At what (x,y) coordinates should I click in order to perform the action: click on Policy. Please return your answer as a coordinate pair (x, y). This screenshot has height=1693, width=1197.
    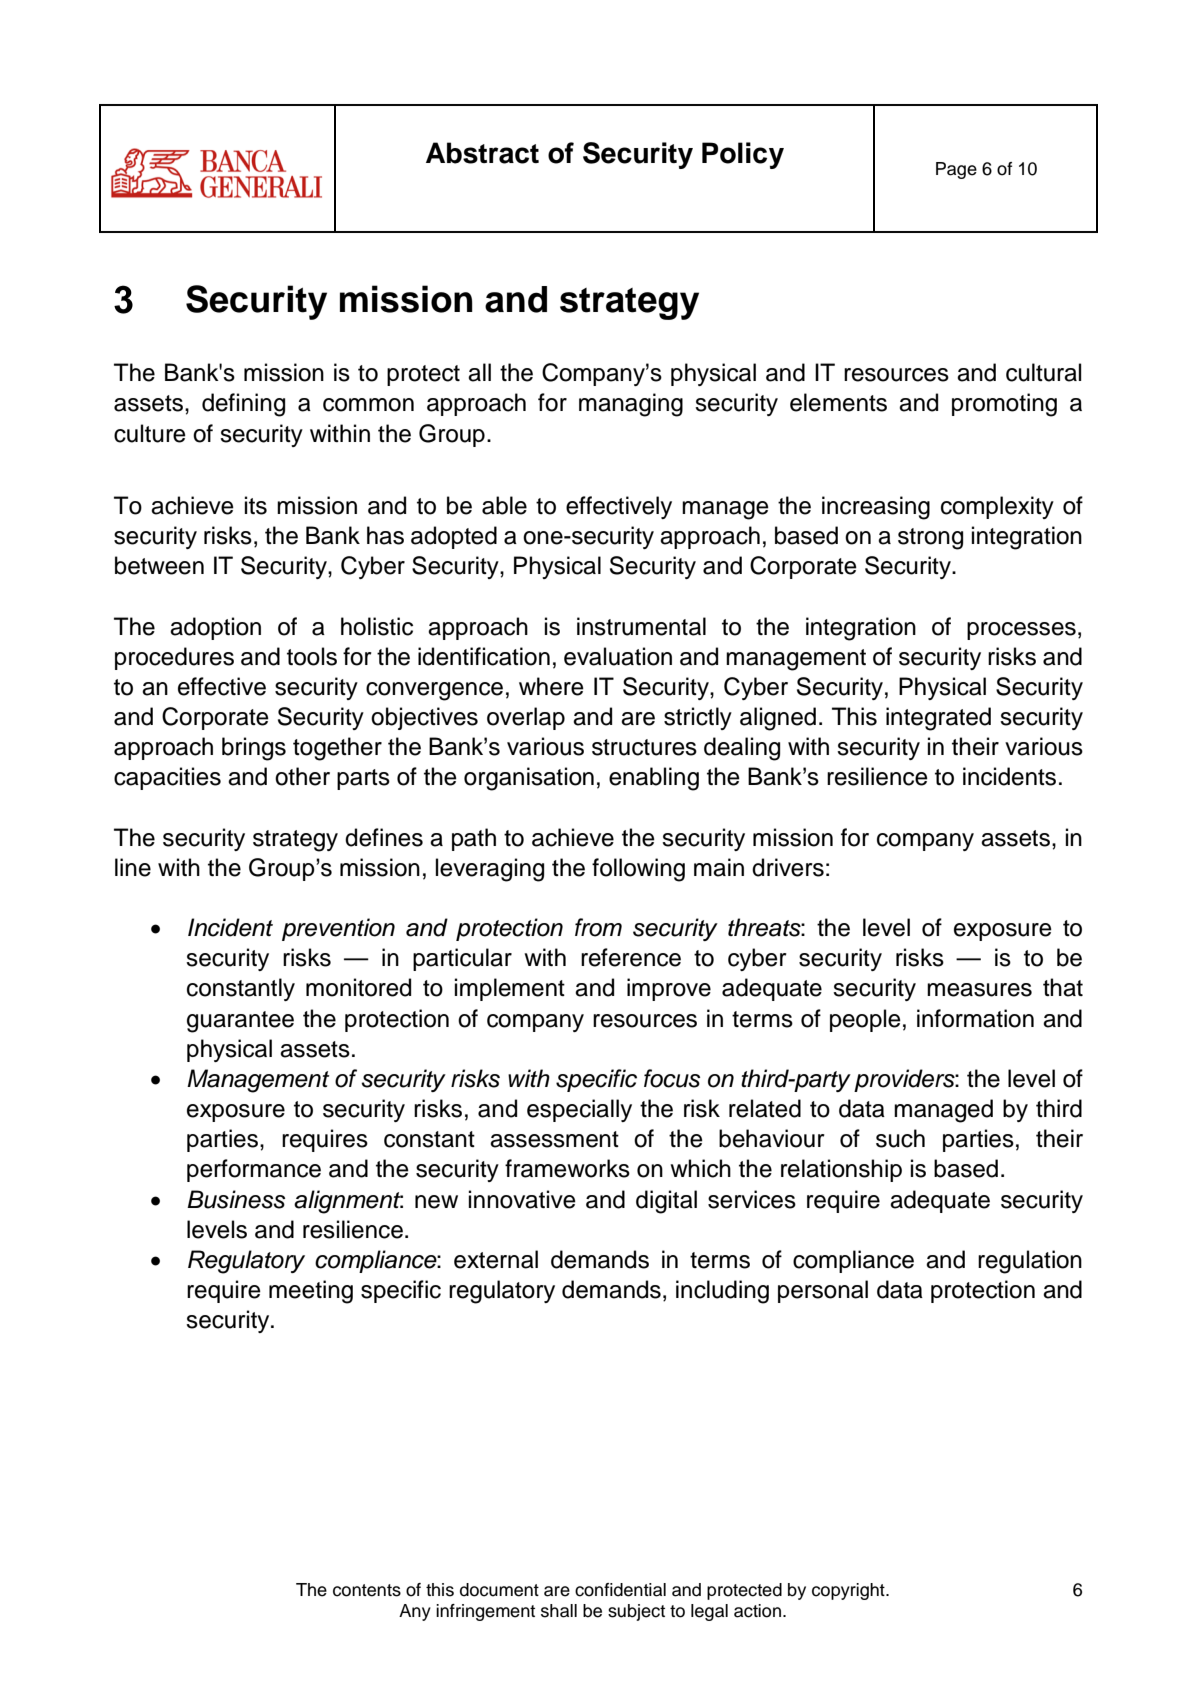
    Looking at the image, I should click on (743, 155).
